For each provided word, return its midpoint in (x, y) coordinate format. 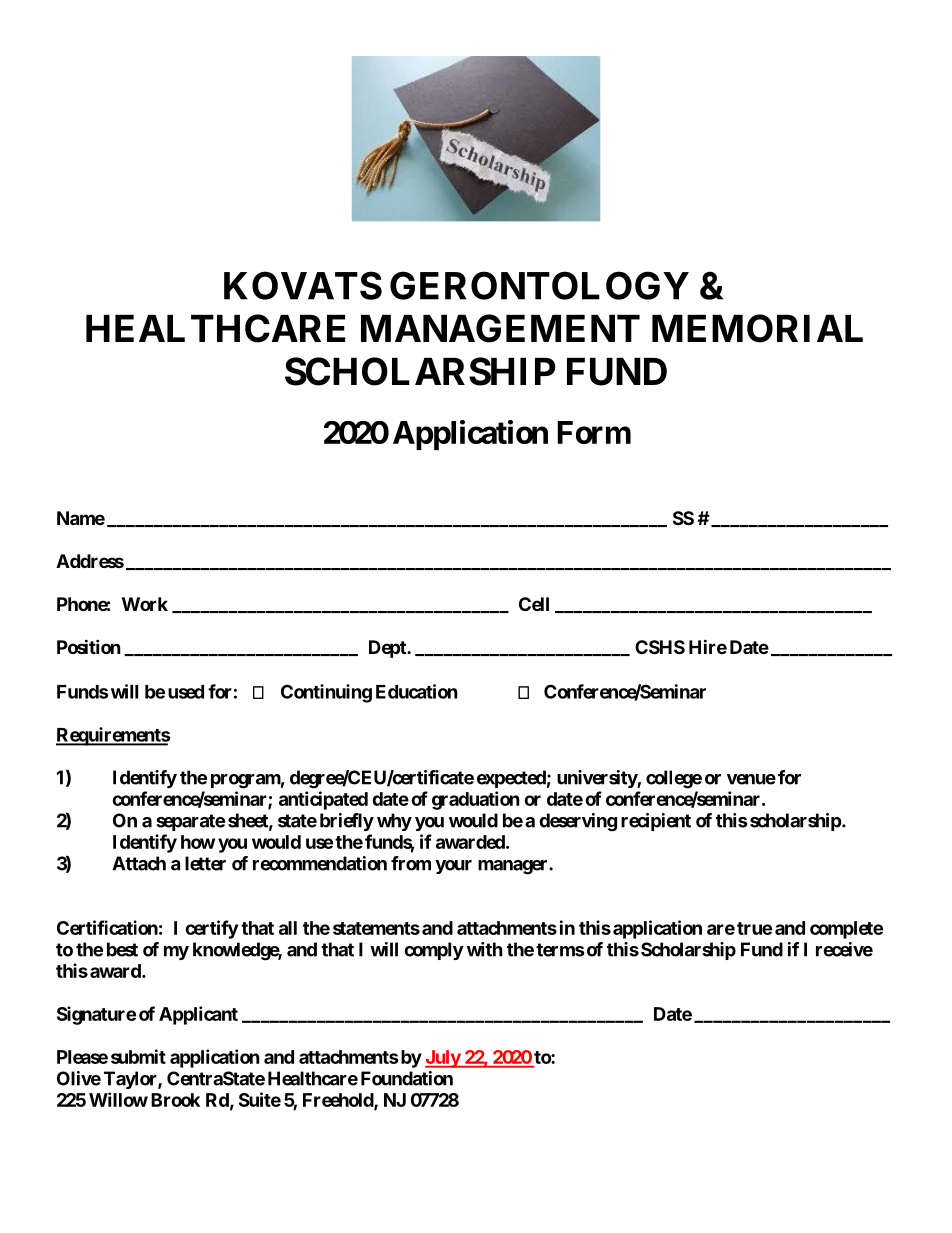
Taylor (131, 1080)
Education (417, 691)
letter (205, 863)
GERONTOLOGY (539, 285)
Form (594, 432)
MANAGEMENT (500, 328)
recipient (656, 822)
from (411, 863)
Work (145, 604)
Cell (534, 604)
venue (751, 779)
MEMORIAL (757, 328)
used (186, 692)
